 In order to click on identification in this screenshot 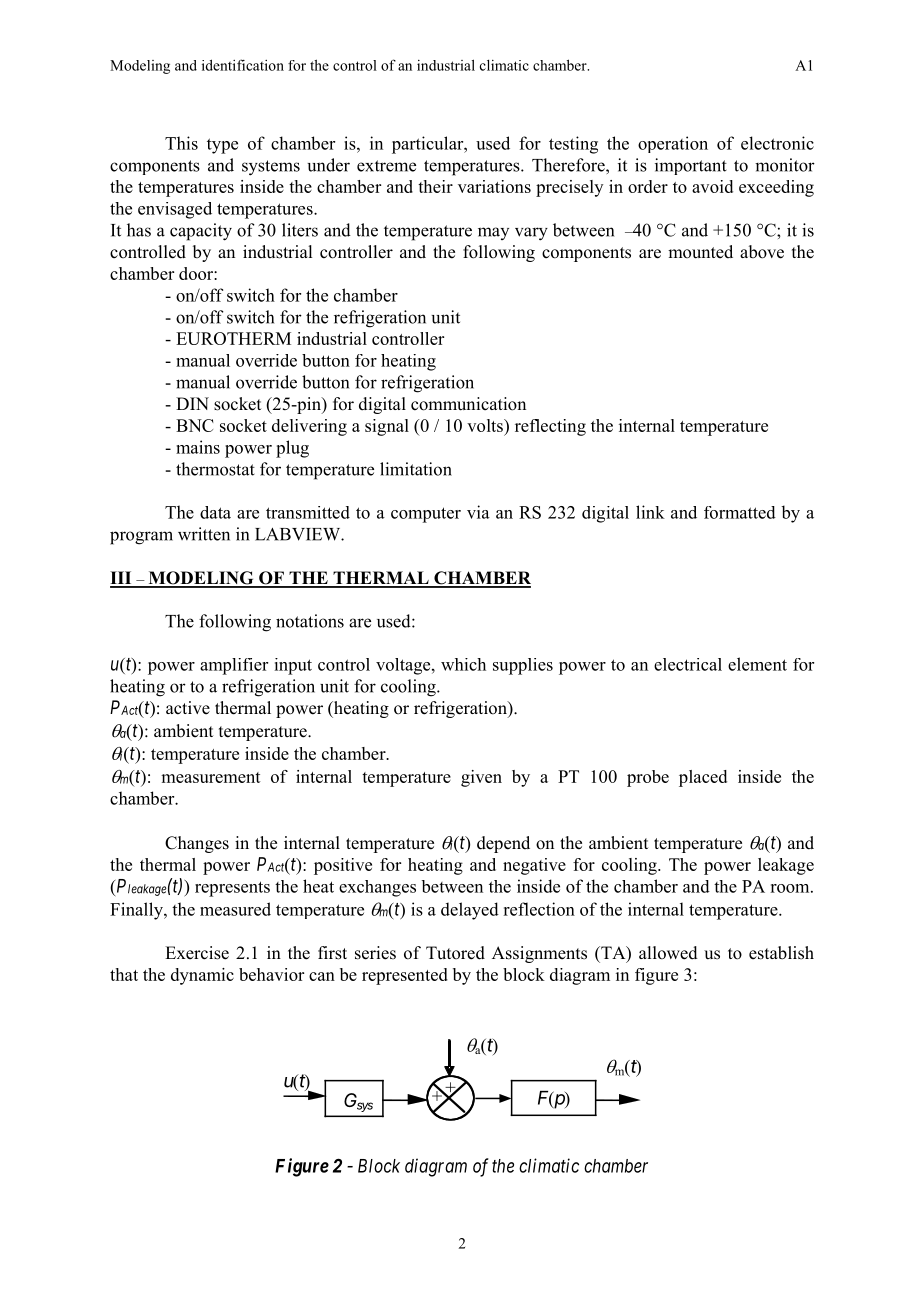, I will do `click(243, 65)`.
